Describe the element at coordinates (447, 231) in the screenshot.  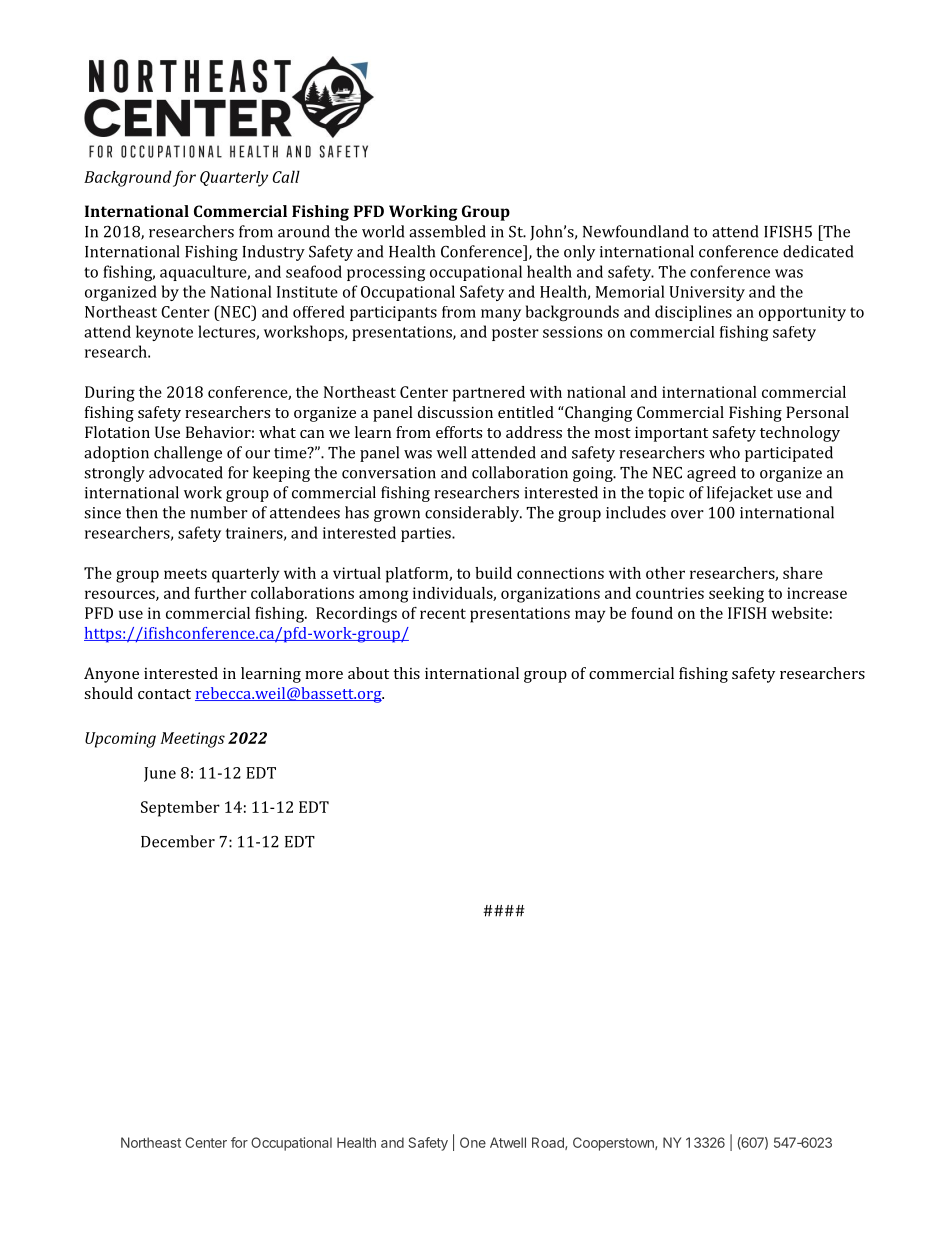
I see `assembled` at that location.
